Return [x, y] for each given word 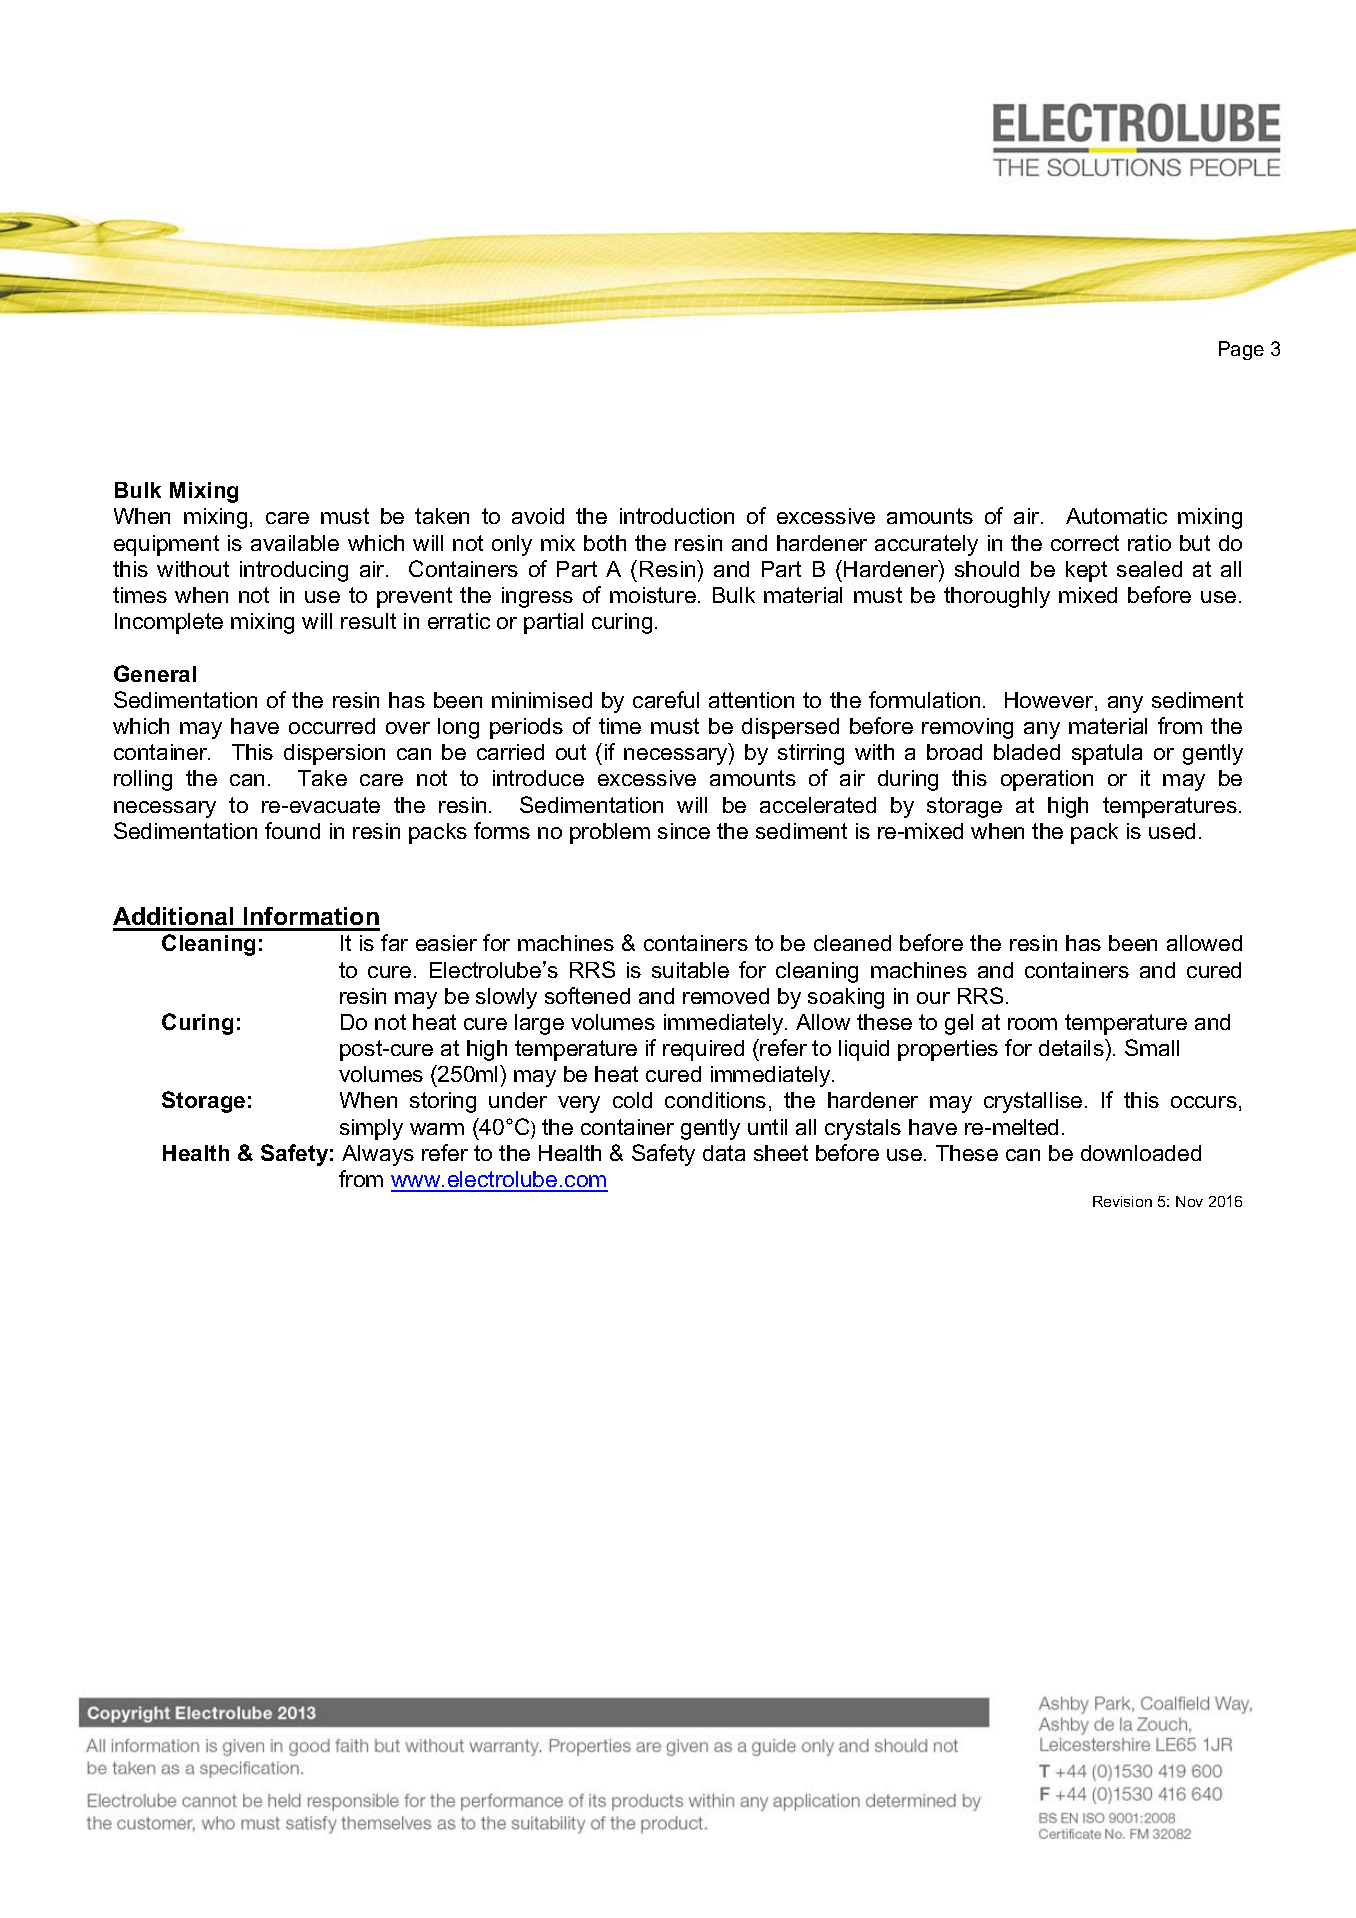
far [394, 942]
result [368, 621]
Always [378, 1155]
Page [1241, 350]
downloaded [1141, 1153]
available [295, 543]
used [1172, 831]
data [724, 1153]
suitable [690, 970]
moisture [653, 595]
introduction [677, 516]
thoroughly [997, 597]
